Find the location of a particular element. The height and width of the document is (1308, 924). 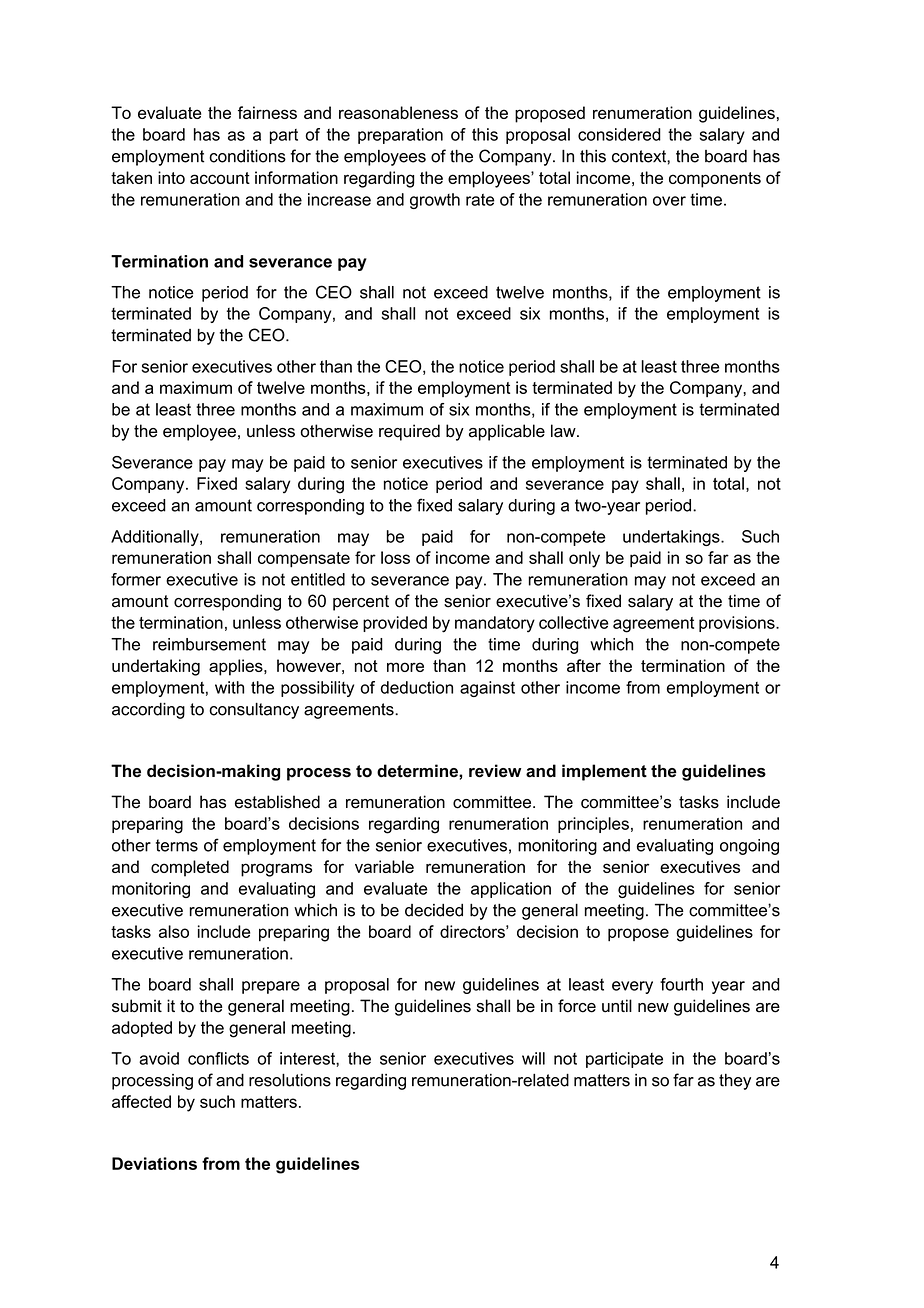

Deviations is located at coordinates (154, 1163).
